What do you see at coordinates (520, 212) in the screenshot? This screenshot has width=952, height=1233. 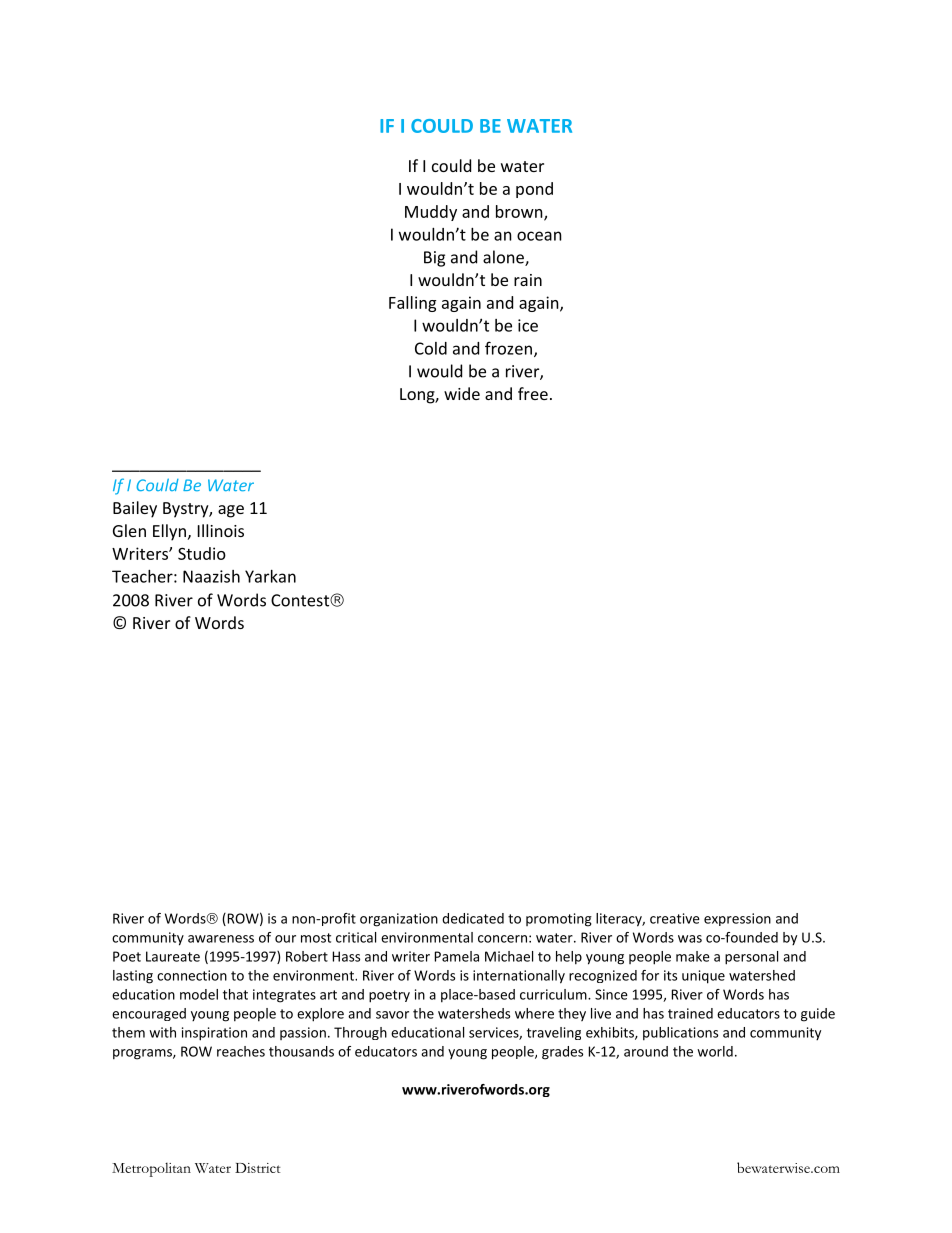 I see `brown` at bounding box center [520, 212].
